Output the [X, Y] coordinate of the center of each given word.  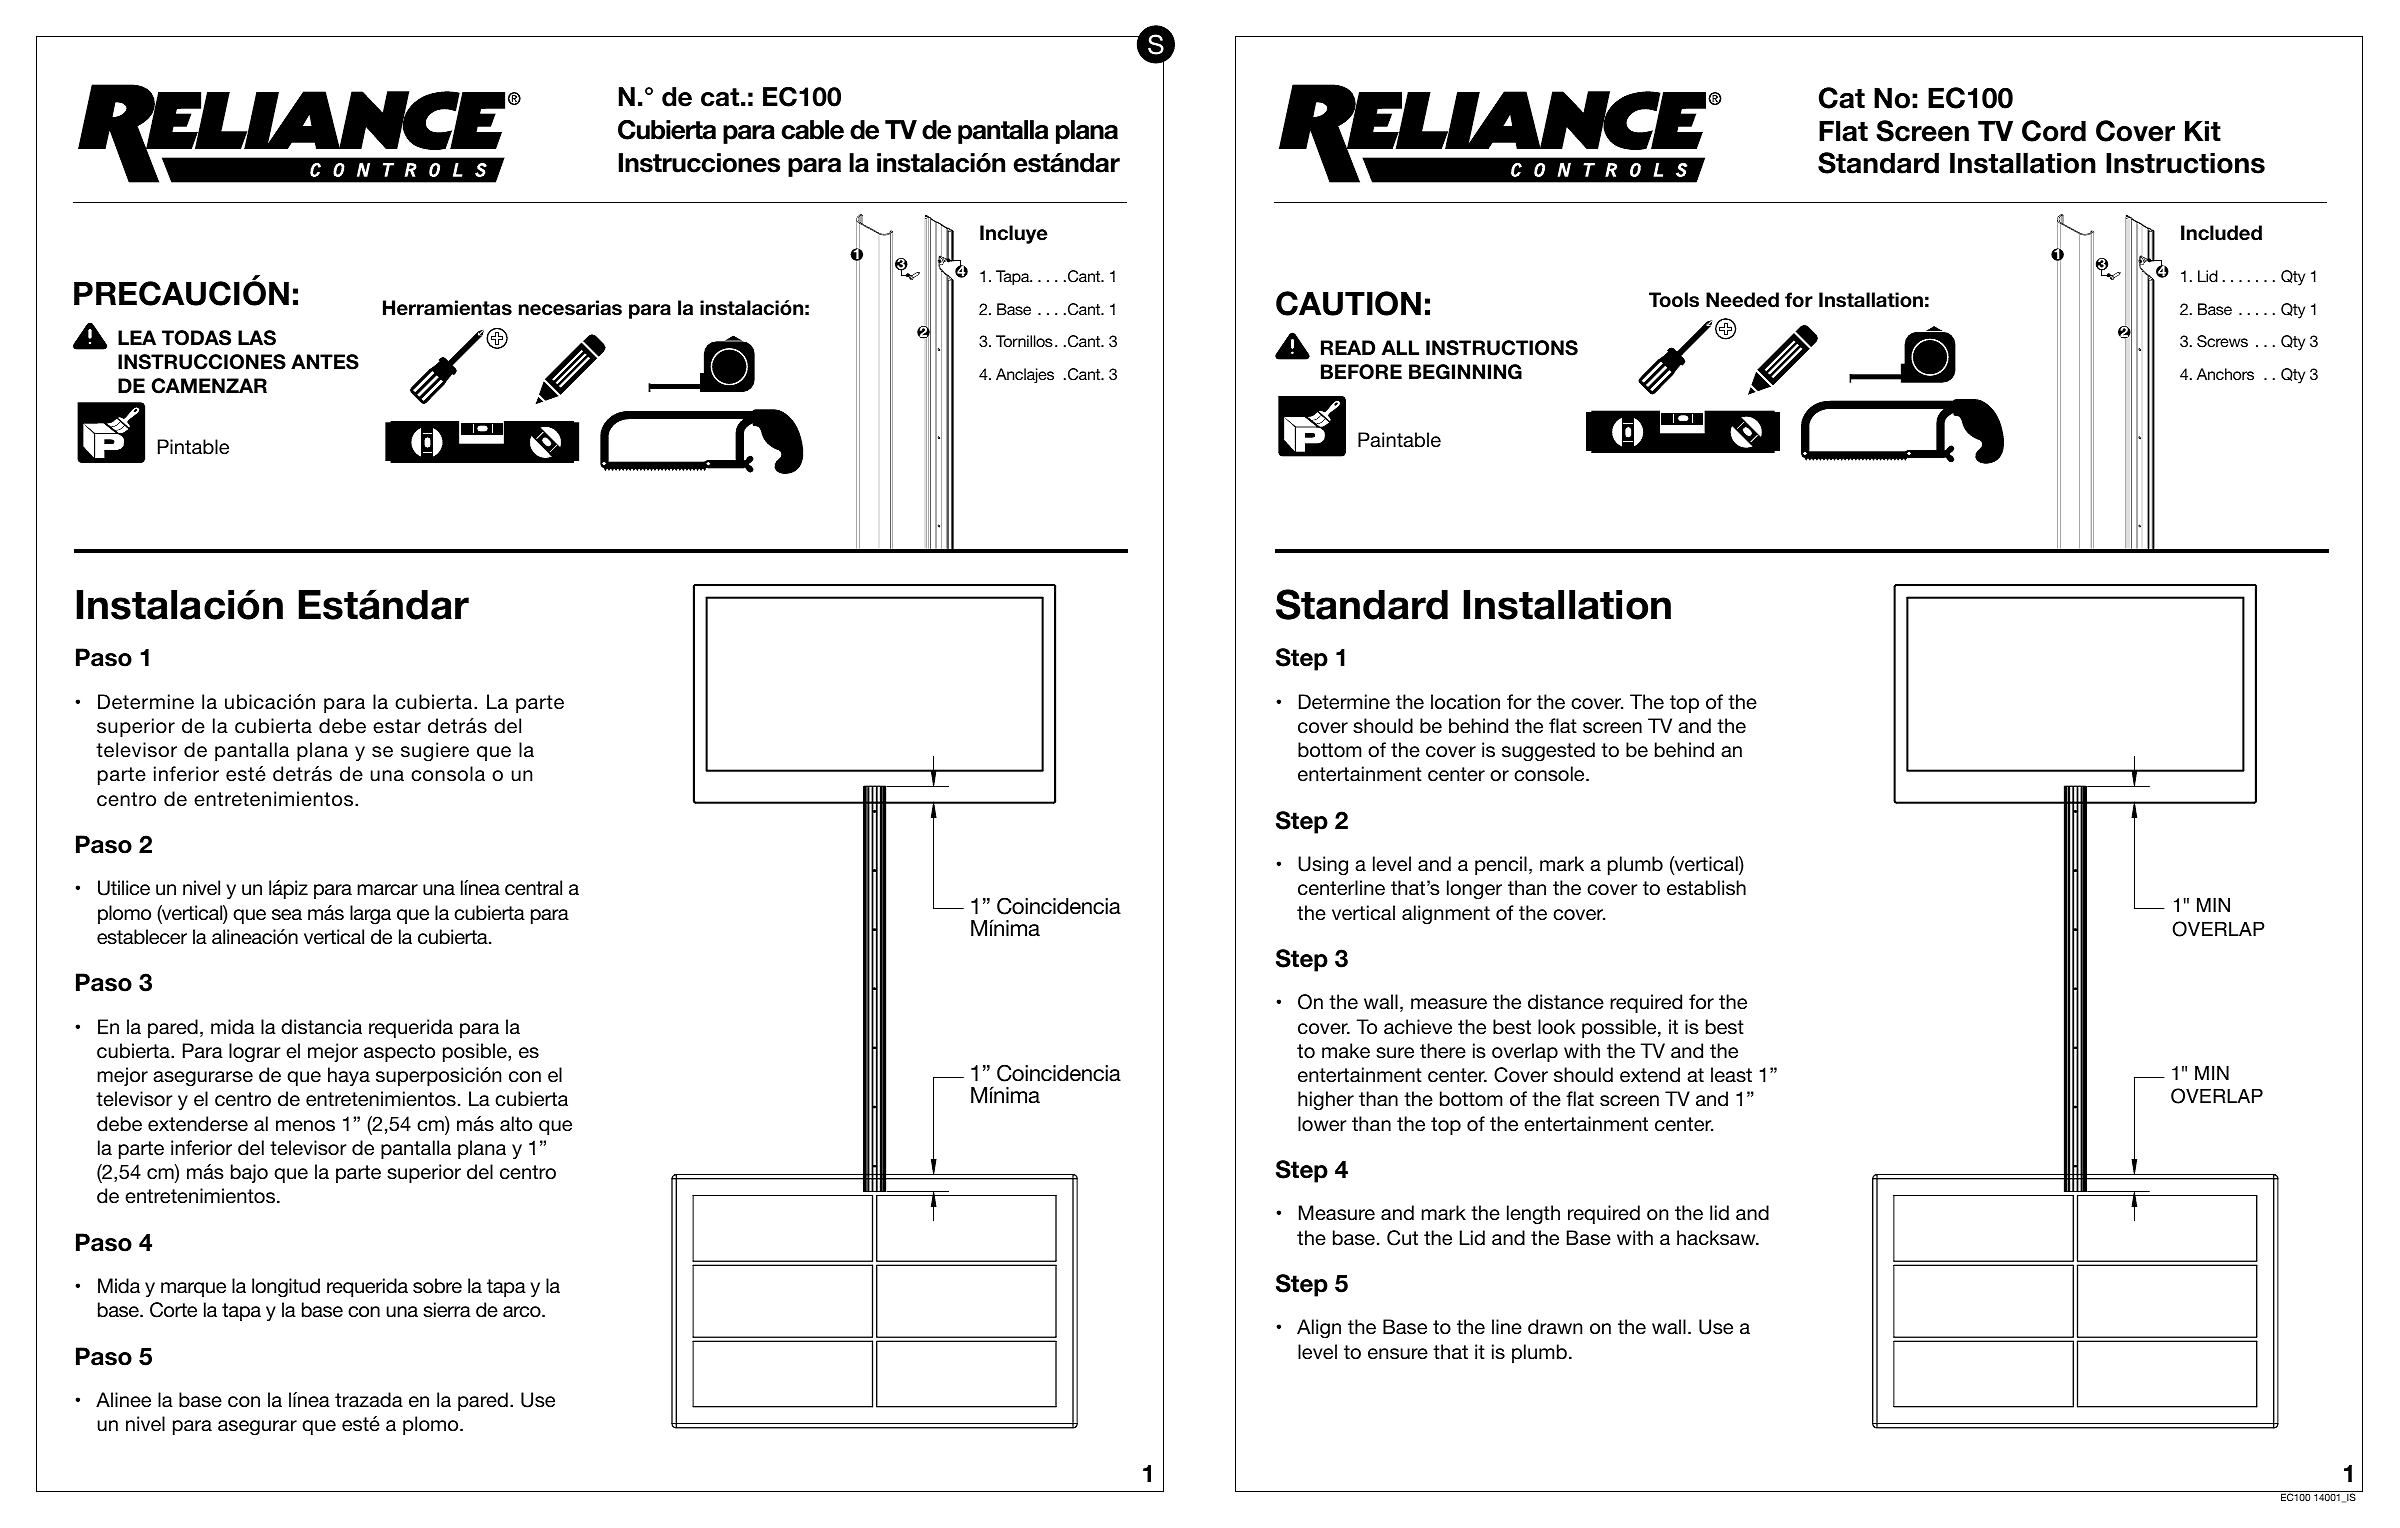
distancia [321, 1027]
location [1465, 702]
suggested [1548, 752]
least [1731, 1074]
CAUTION [1348, 303]
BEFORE [1361, 372]
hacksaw [1717, 1238]
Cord [2054, 131]
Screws [2222, 341]
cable [812, 130]
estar [397, 726]
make [1346, 1051]
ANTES [325, 362]
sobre [437, 1286]
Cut [1402, 1238]
